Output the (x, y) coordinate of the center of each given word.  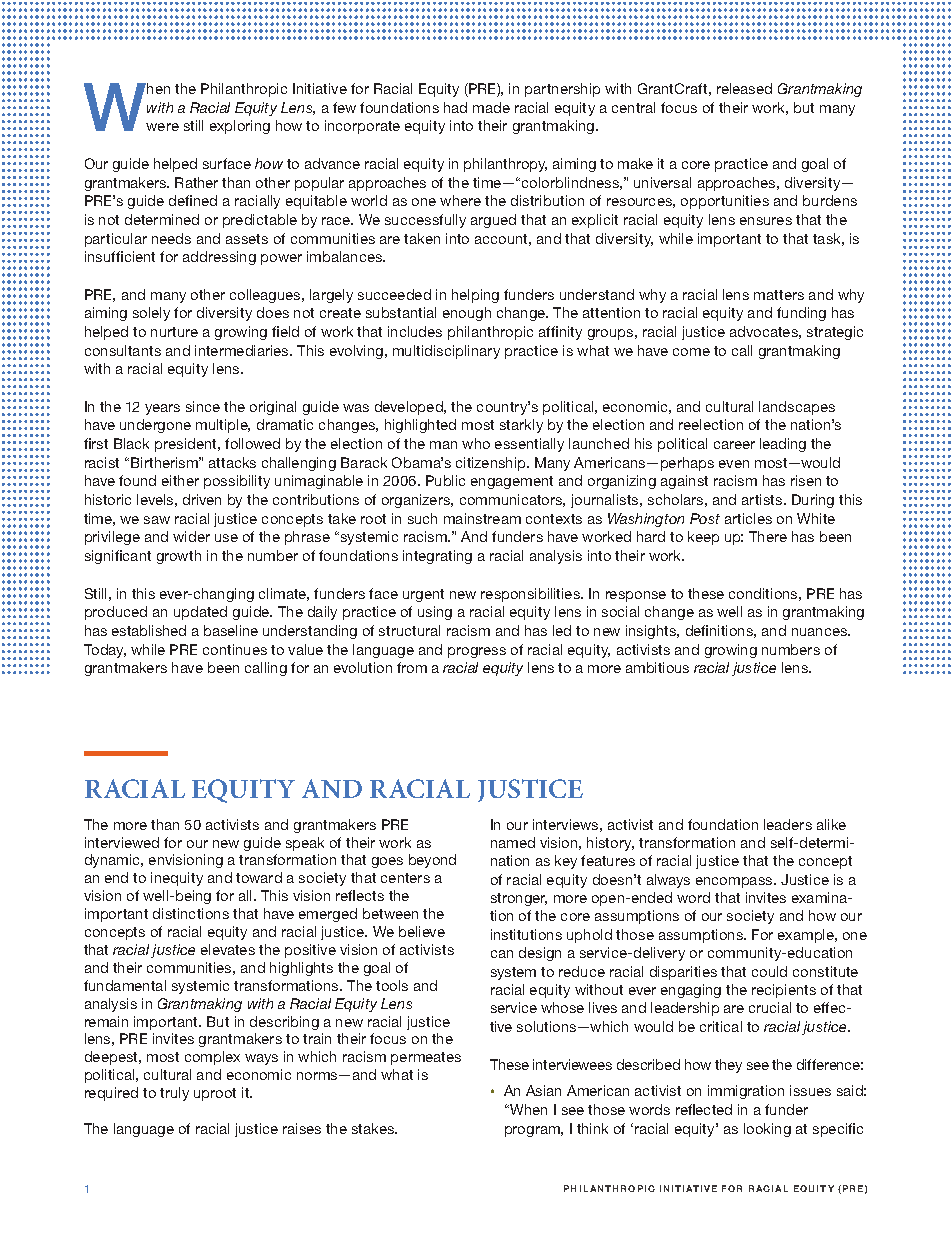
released (744, 88)
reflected (704, 1109)
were (162, 127)
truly (174, 1094)
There (768, 536)
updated (200, 613)
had (455, 107)
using (435, 613)
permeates (426, 1058)
